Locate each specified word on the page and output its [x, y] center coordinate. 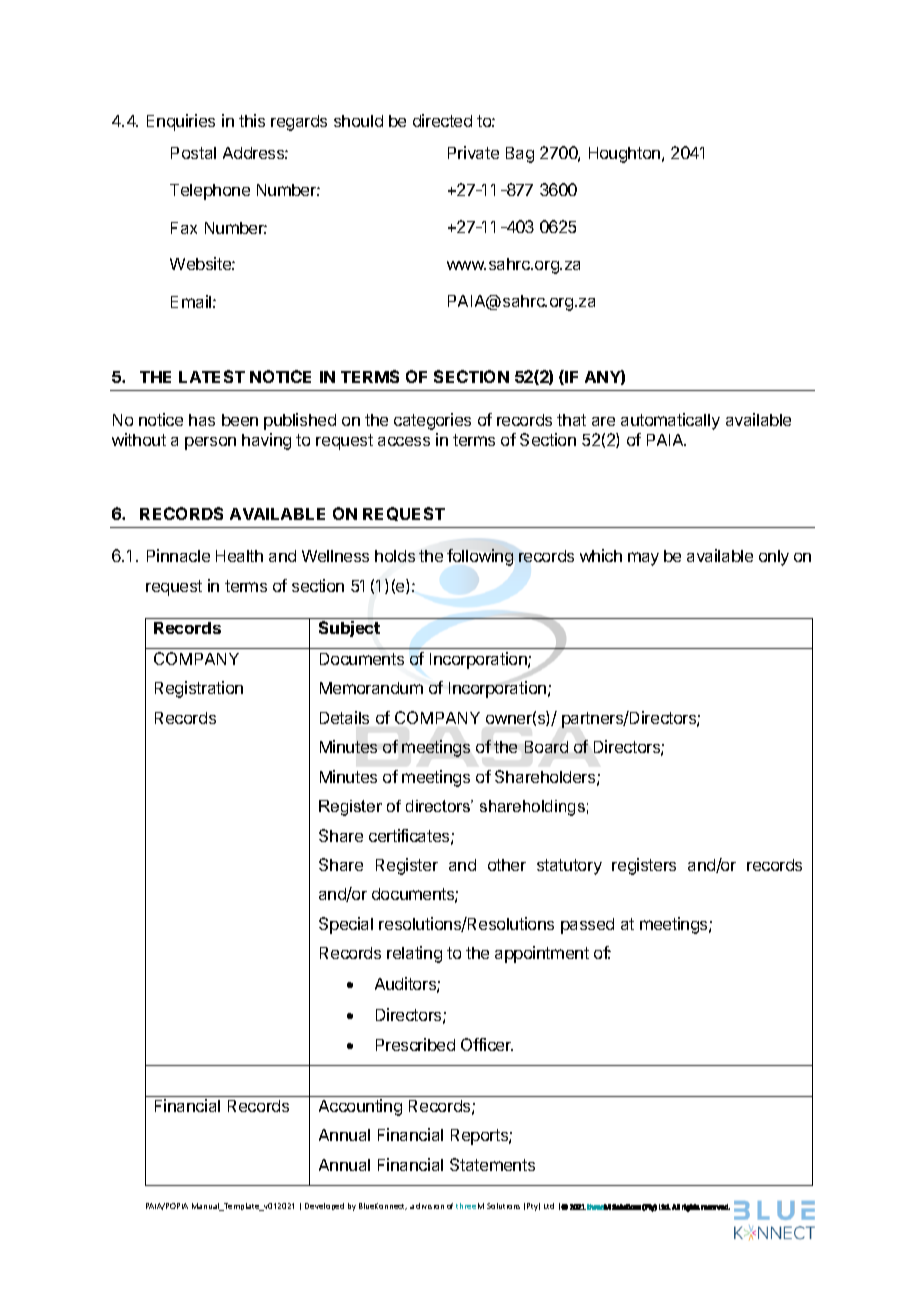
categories [432, 421]
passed [587, 926]
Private [473, 152]
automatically [670, 421]
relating [414, 954]
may [643, 559]
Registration [199, 689]
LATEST [212, 376]
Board [546, 747]
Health [239, 556]
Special [346, 925]
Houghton [624, 155]
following [480, 557]
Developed [324, 1206]
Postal [193, 153]
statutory [569, 867]
